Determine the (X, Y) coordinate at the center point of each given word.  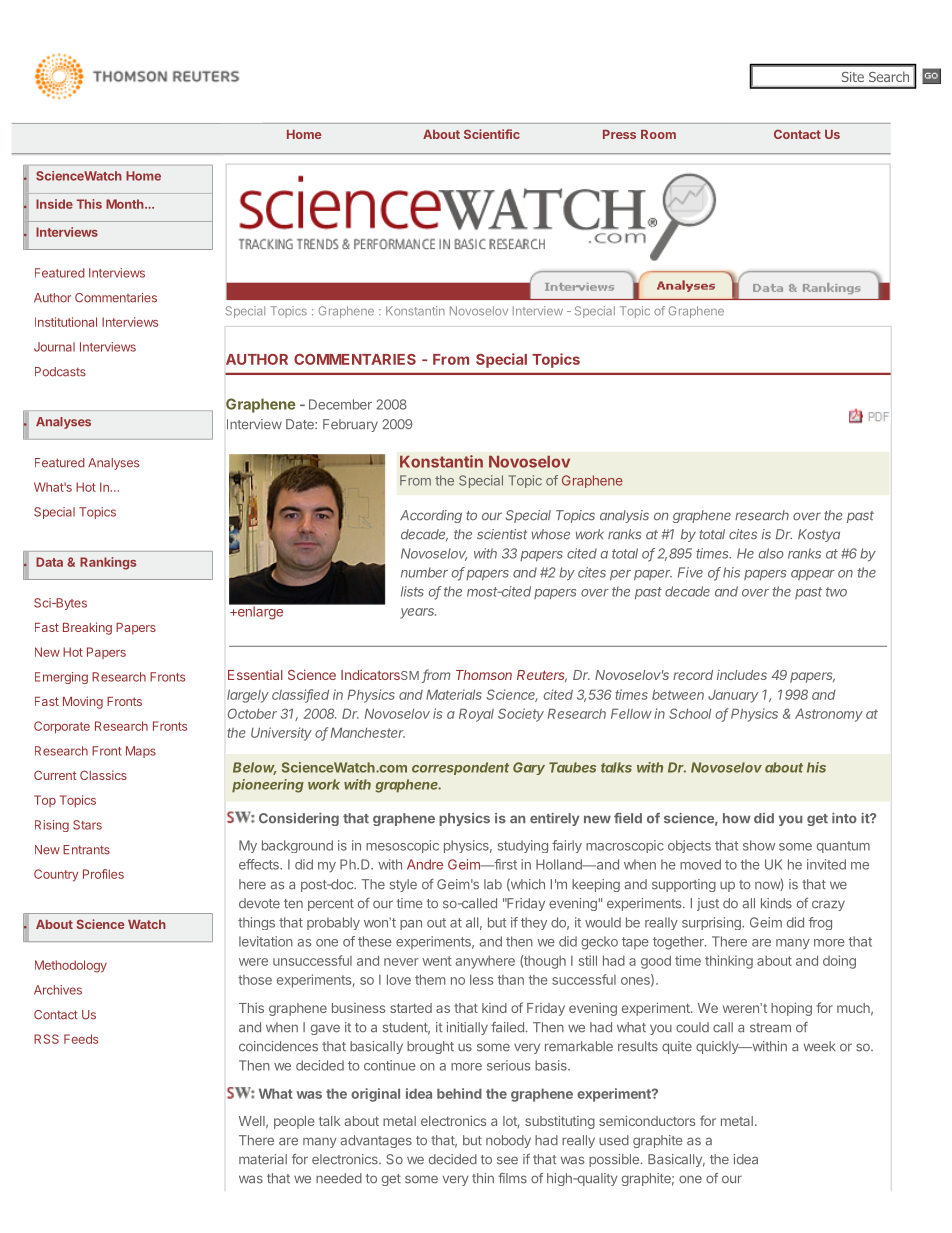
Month (126, 204)
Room (658, 134)
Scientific (492, 134)
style (403, 885)
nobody (508, 1141)
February (350, 425)
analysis (624, 516)
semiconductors (647, 1120)
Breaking (87, 628)
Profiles (103, 874)
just (708, 904)
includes (742, 675)
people (294, 1122)
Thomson (484, 675)
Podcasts (60, 372)
